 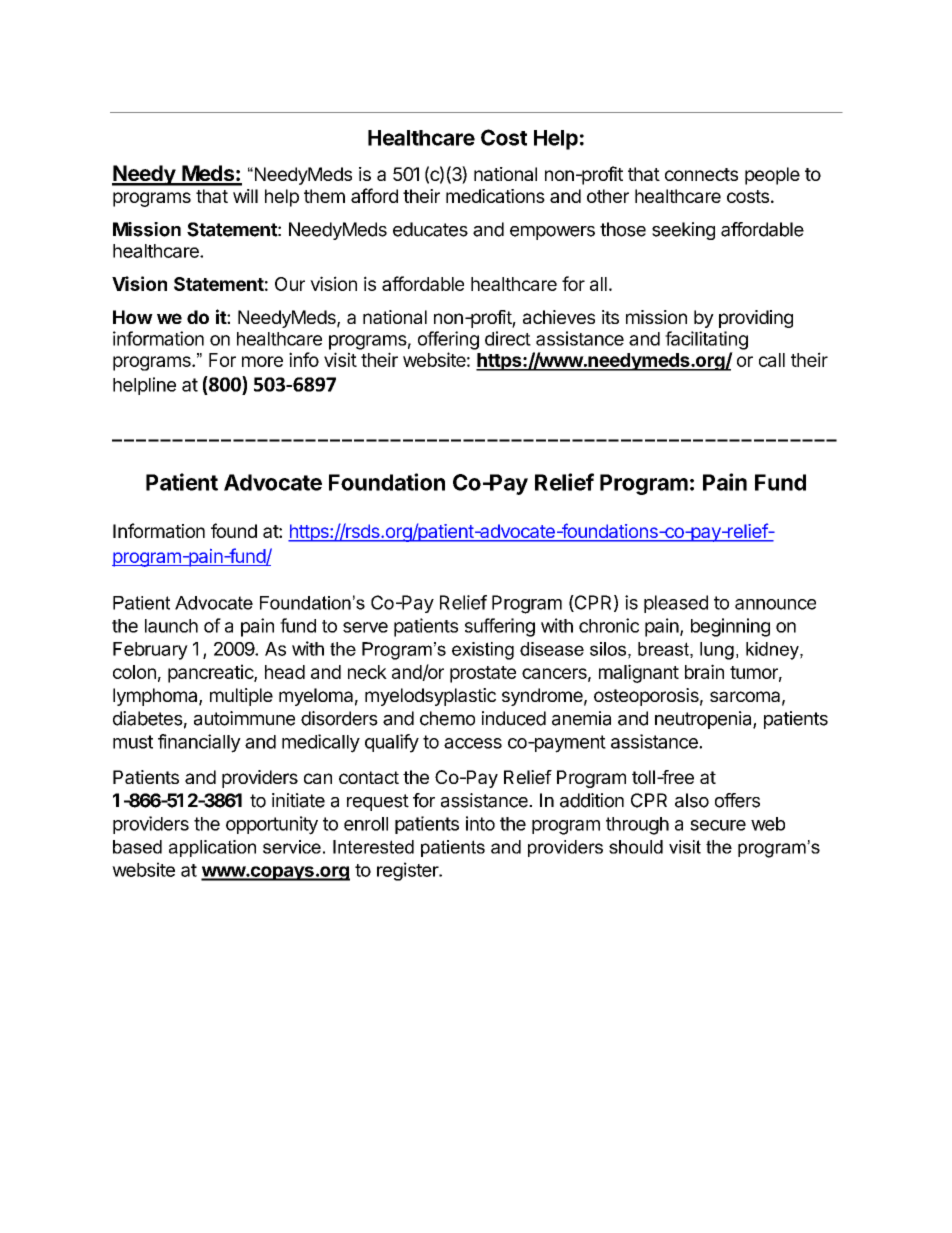 I want to click on suffering, so click(x=500, y=627).
